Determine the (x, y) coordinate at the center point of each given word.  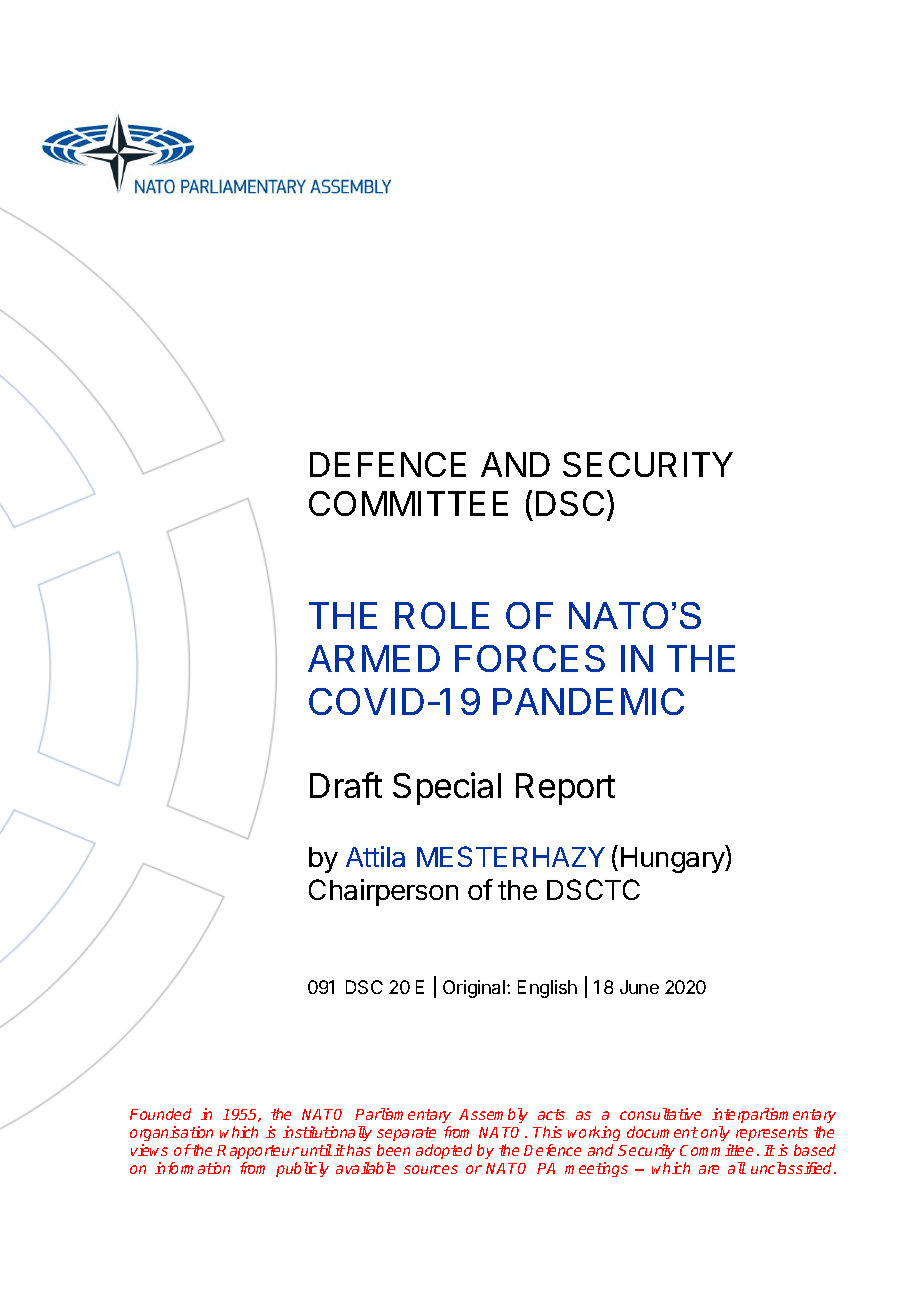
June (639, 987)
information (192, 1168)
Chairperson (383, 892)
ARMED (374, 658)
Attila (375, 856)
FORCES (530, 658)
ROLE (442, 615)
